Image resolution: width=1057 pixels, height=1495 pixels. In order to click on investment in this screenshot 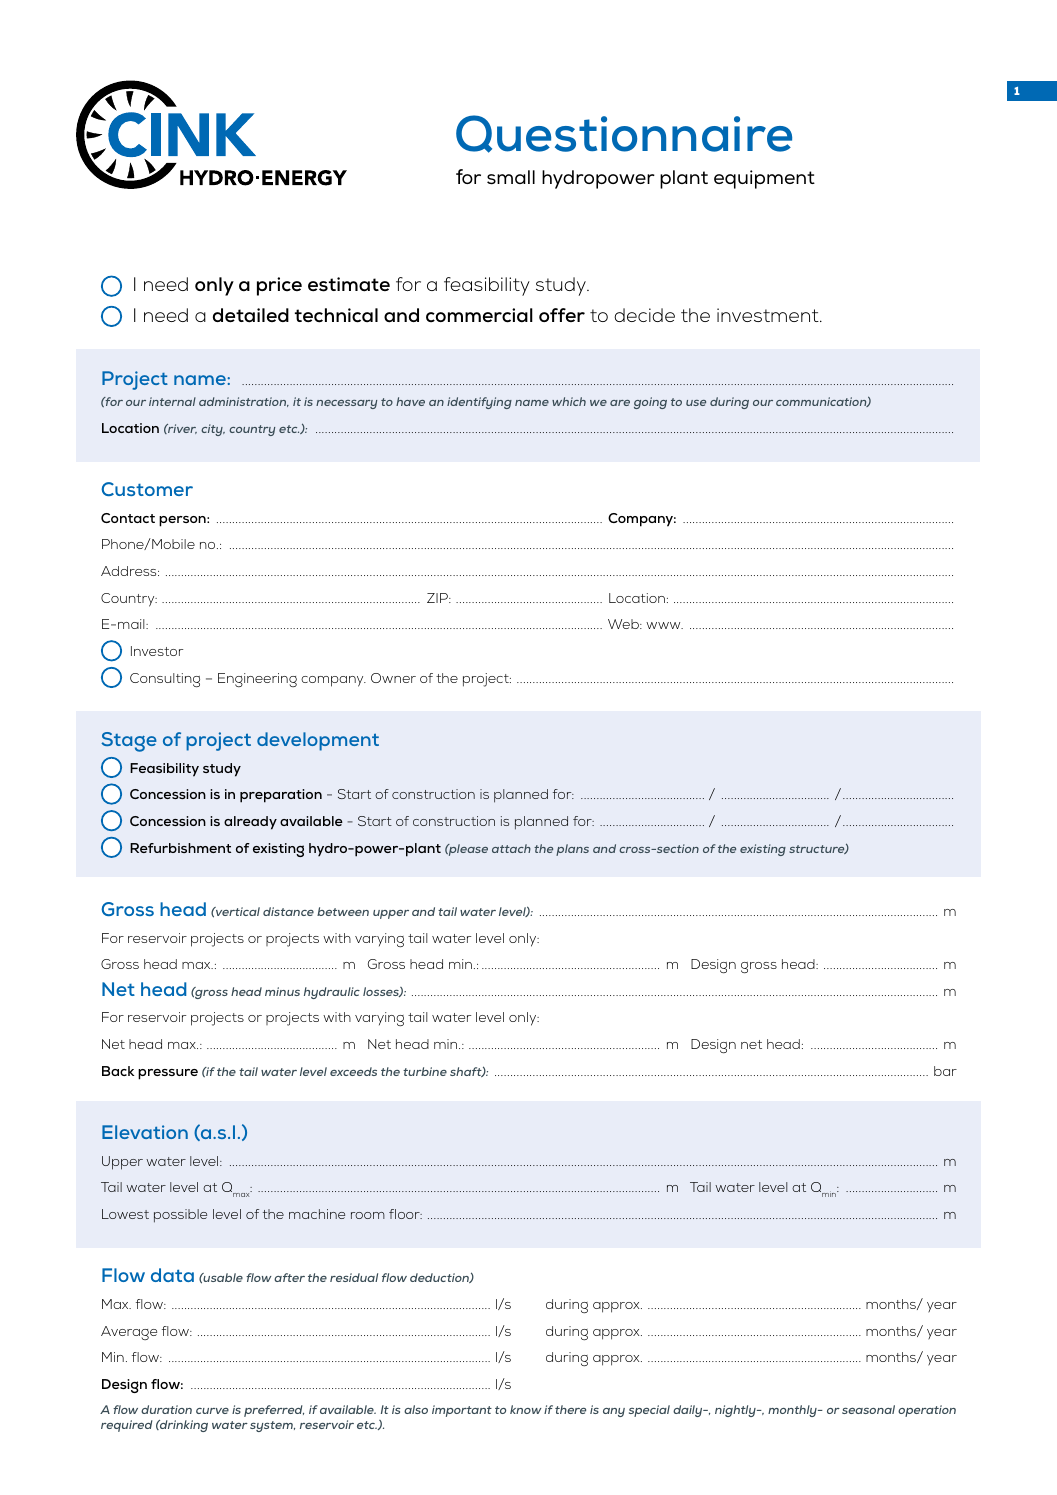, I will do `click(769, 315)`.
